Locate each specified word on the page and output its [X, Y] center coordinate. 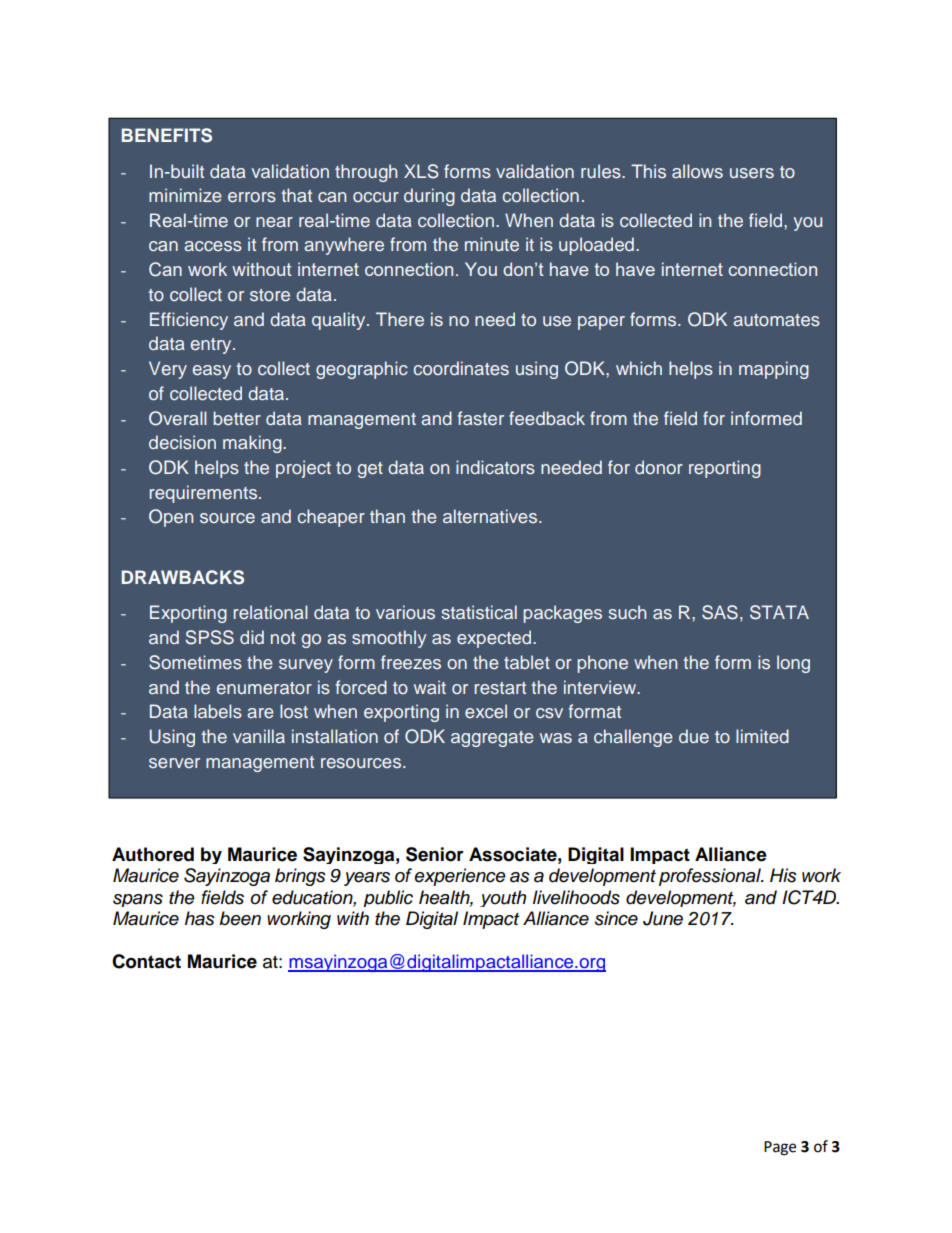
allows [697, 171]
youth [503, 898]
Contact [146, 961]
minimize [185, 195]
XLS [421, 171]
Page [780, 1148]
